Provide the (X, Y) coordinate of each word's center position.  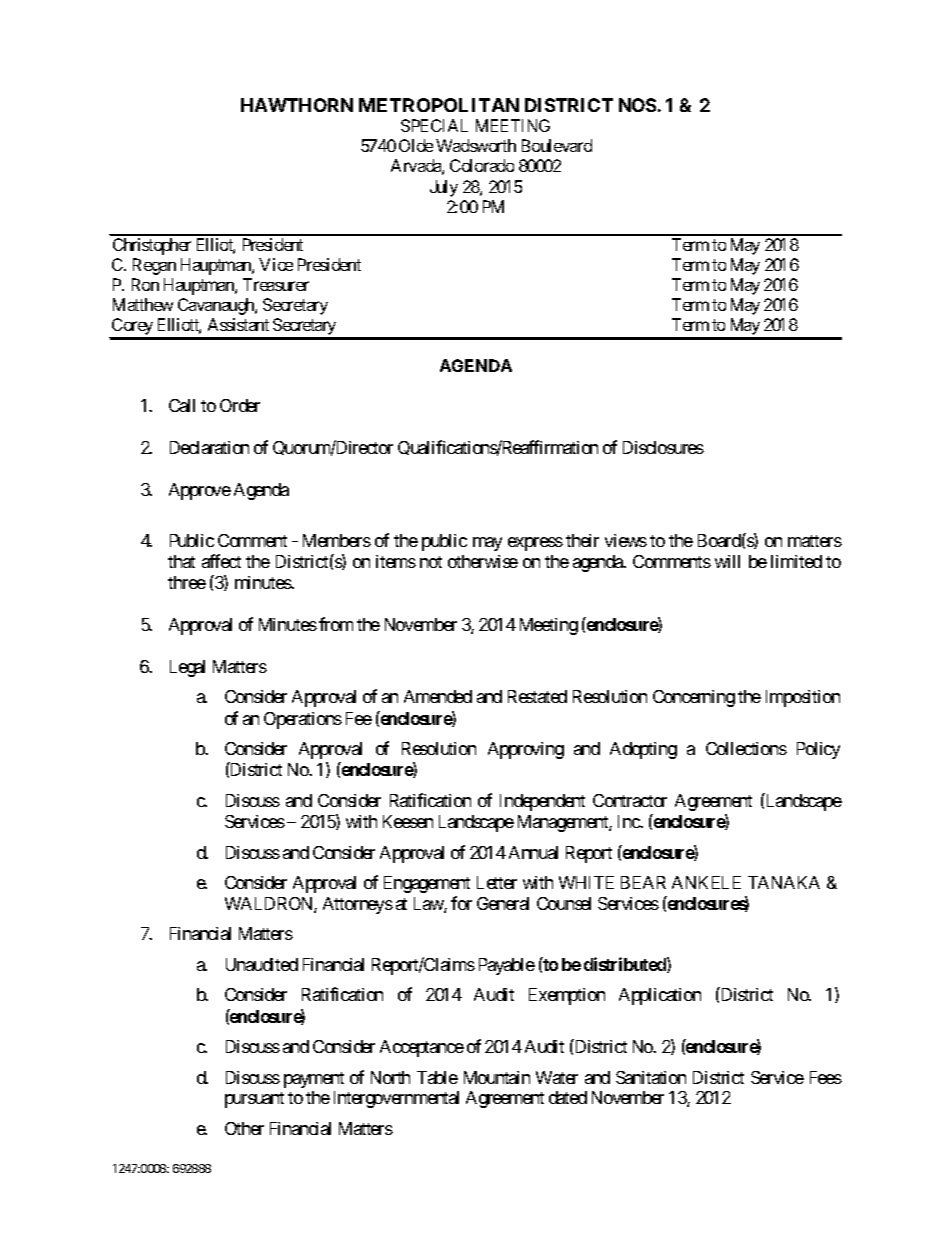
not (431, 562)
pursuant (254, 1100)
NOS (637, 105)
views (626, 540)
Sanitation (651, 1077)
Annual (533, 852)
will (727, 561)
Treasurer (276, 284)
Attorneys (358, 905)
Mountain (497, 1077)
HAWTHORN (297, 105)
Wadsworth (476, 145)
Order (240, 405)
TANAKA (784, 882)
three (187, 582)
